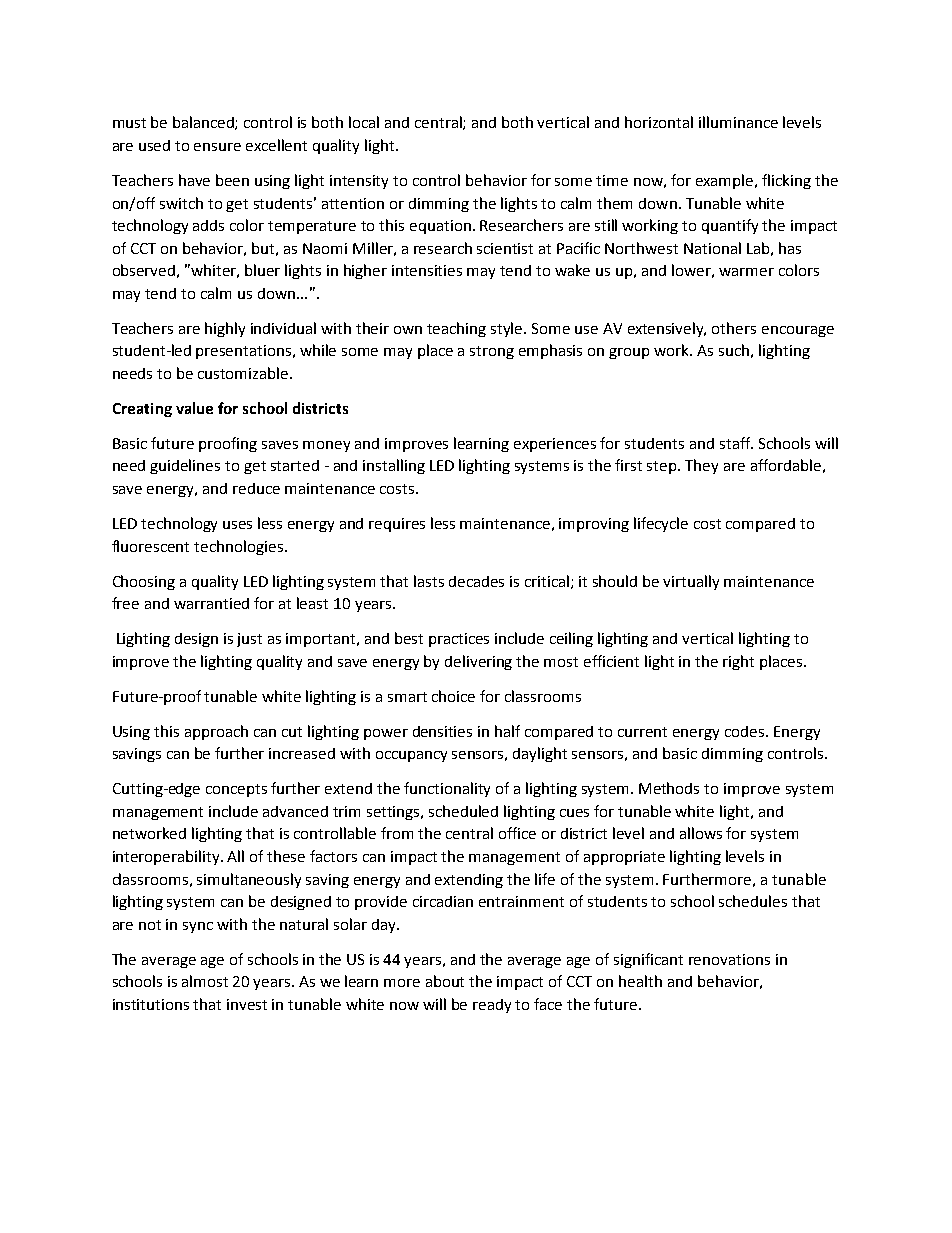 Image resolution: width=952 pixels, height=1233 pixels. What do you see at coordinates (217, 147) in the screenshot?
I see `ensure` at bounding box center [217, 147].
